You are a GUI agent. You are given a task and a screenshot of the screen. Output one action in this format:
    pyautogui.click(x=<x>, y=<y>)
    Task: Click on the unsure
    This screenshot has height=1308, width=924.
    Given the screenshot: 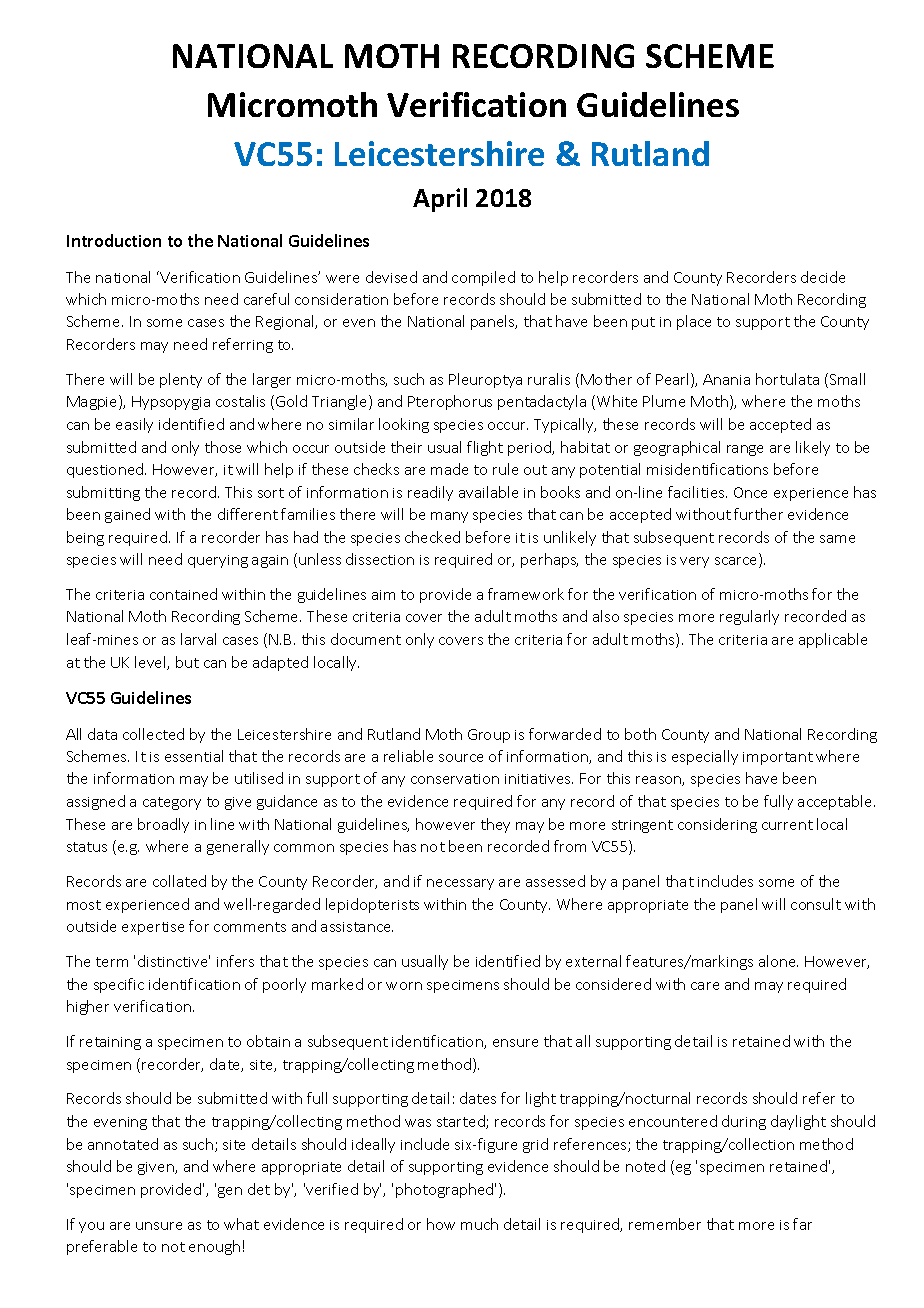 What is the action you would take?
    pyautogui.click(x=159, y=1226)
